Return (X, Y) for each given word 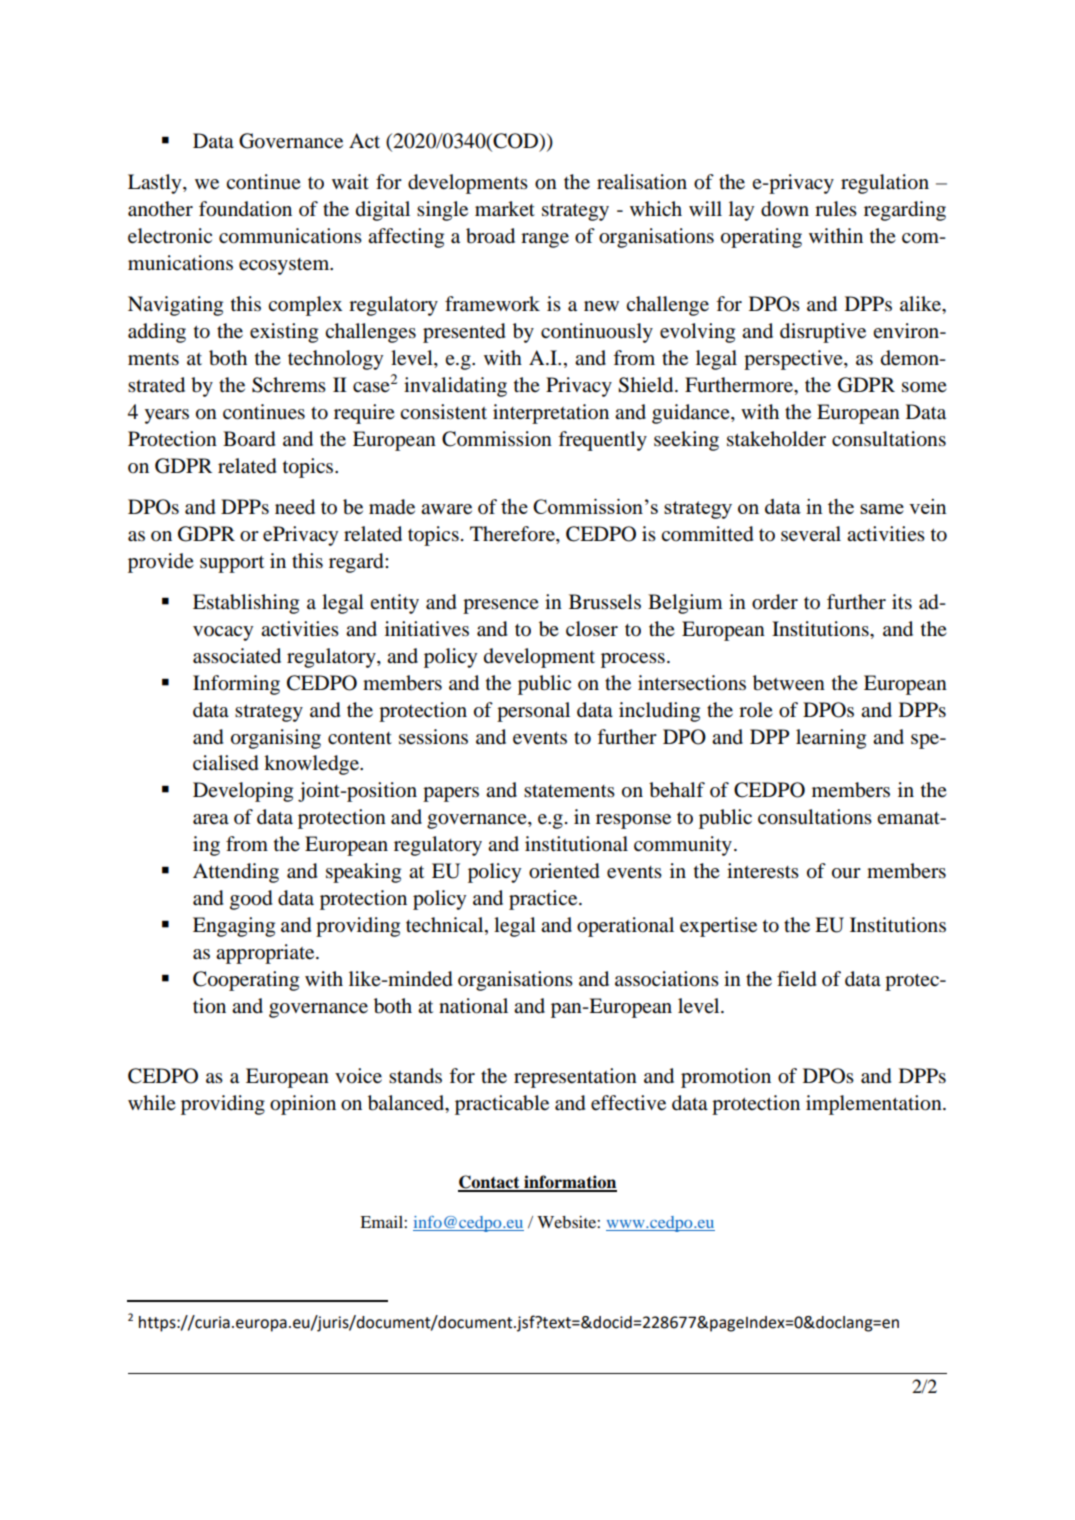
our (846, 873)
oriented (564, 871)
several (811, 534)
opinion (303, 1105)
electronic (170, 236)
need (295, 507)
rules (836, 209)
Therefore (513, 535)
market (505, 209)
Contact (490, 1183)
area (211, 819)
